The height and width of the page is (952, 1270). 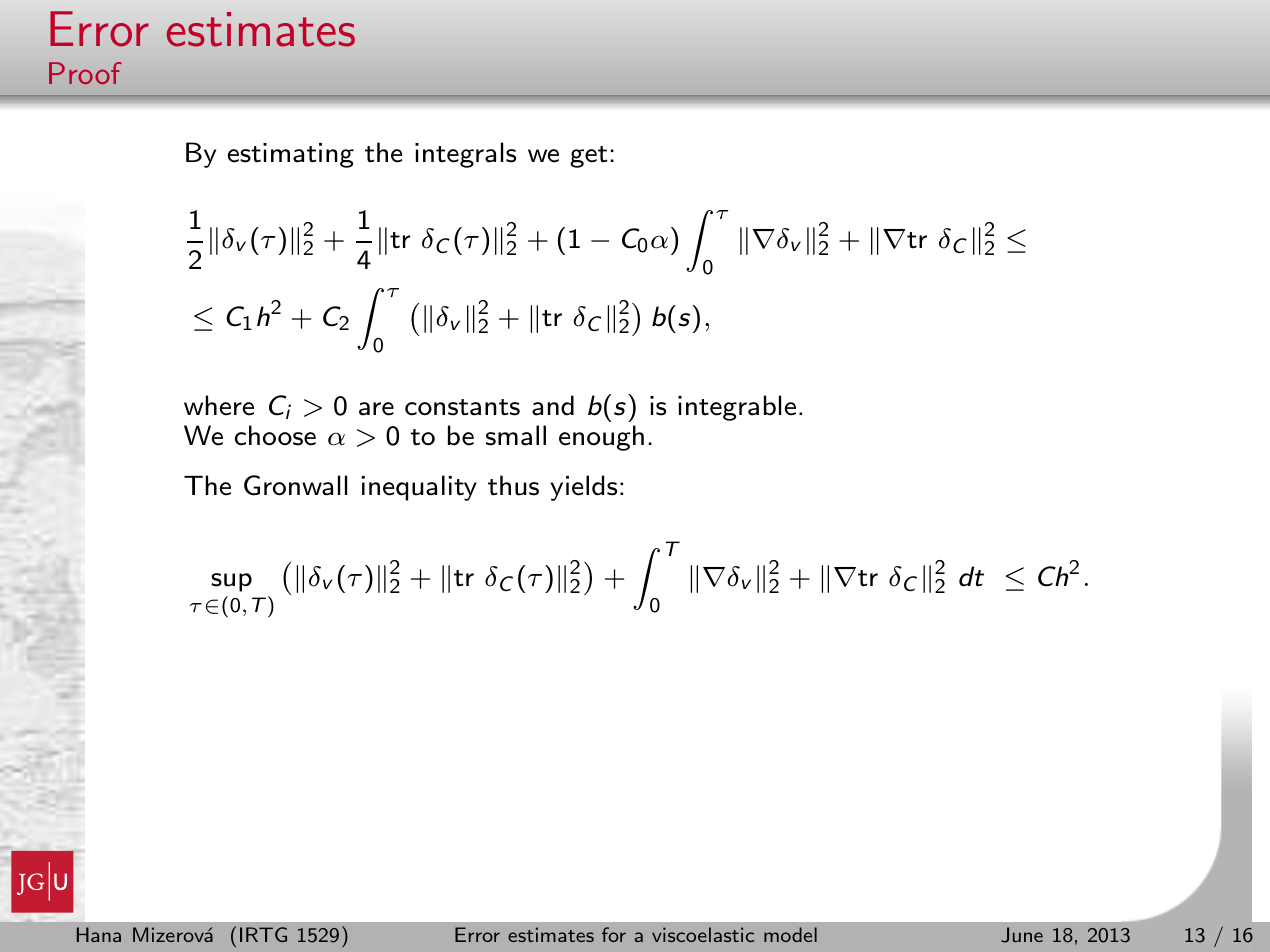 What do you see at coordinates (465, 155) in the page?
I see `integrals` at bounding box center [465, 155].
